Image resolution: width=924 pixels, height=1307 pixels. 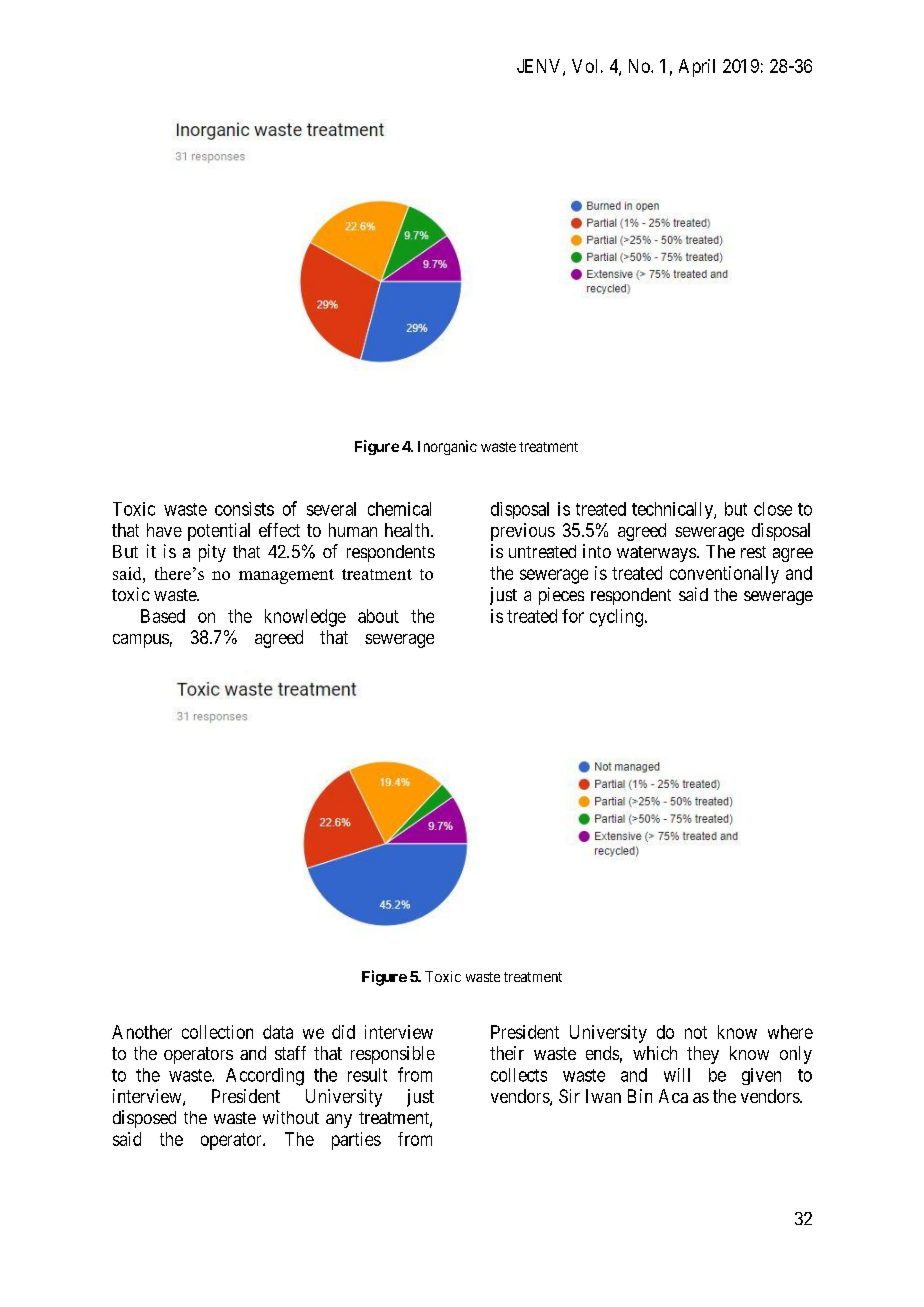 What do you see at coordinates (584, 66) in the screenshot?
I see `Vol` at bounding box center [584, 66].
